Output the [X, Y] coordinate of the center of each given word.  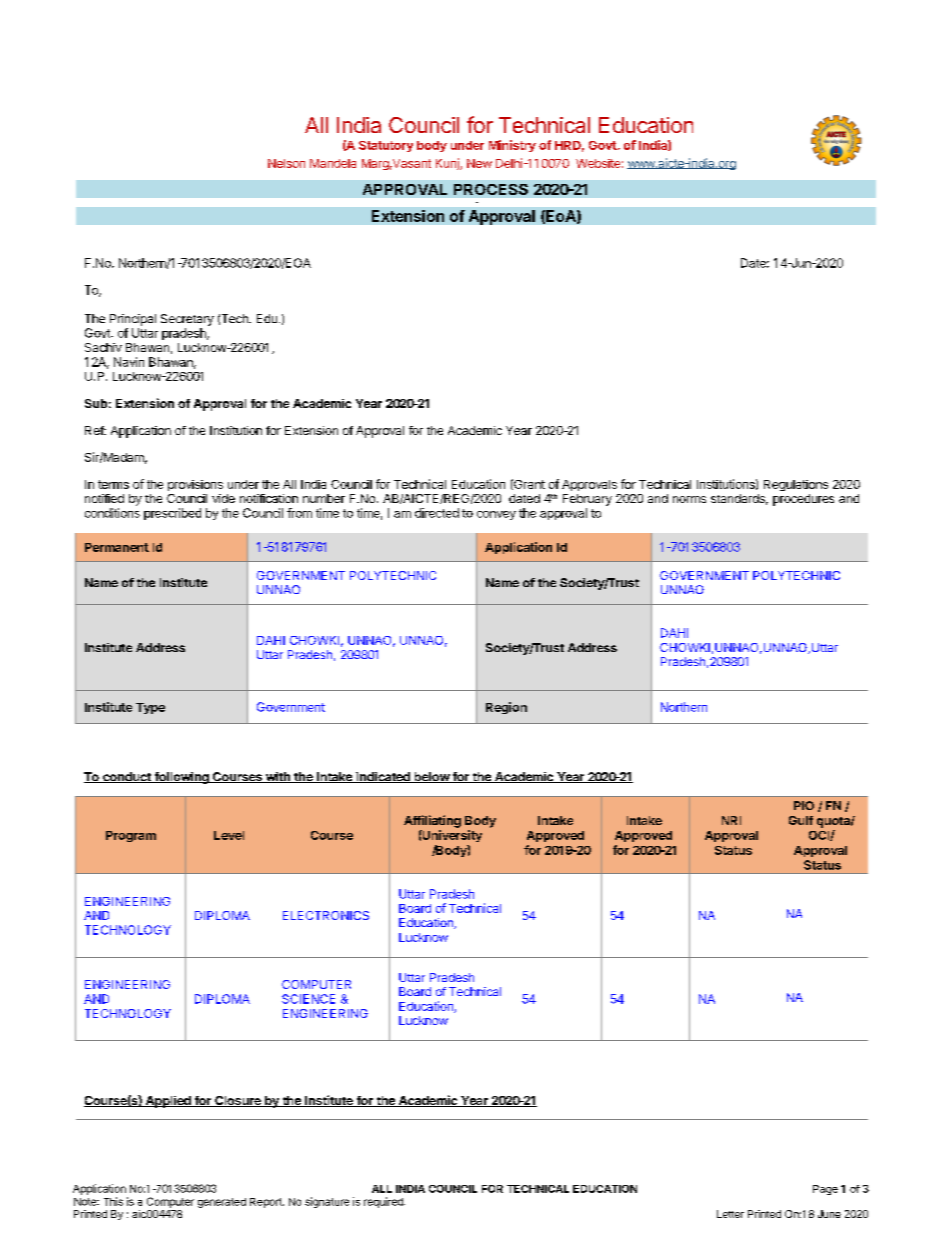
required [384, 1202]
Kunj [448, 164]
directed [437, 513]
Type [150, 708]
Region [506, 708]
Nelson [286, 163]
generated [222, 1203]
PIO [804, 805]
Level [229, 835]
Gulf [801, 820]
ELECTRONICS [326, 915]
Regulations [796, 485]
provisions [195, 485]
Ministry [512, 146]
